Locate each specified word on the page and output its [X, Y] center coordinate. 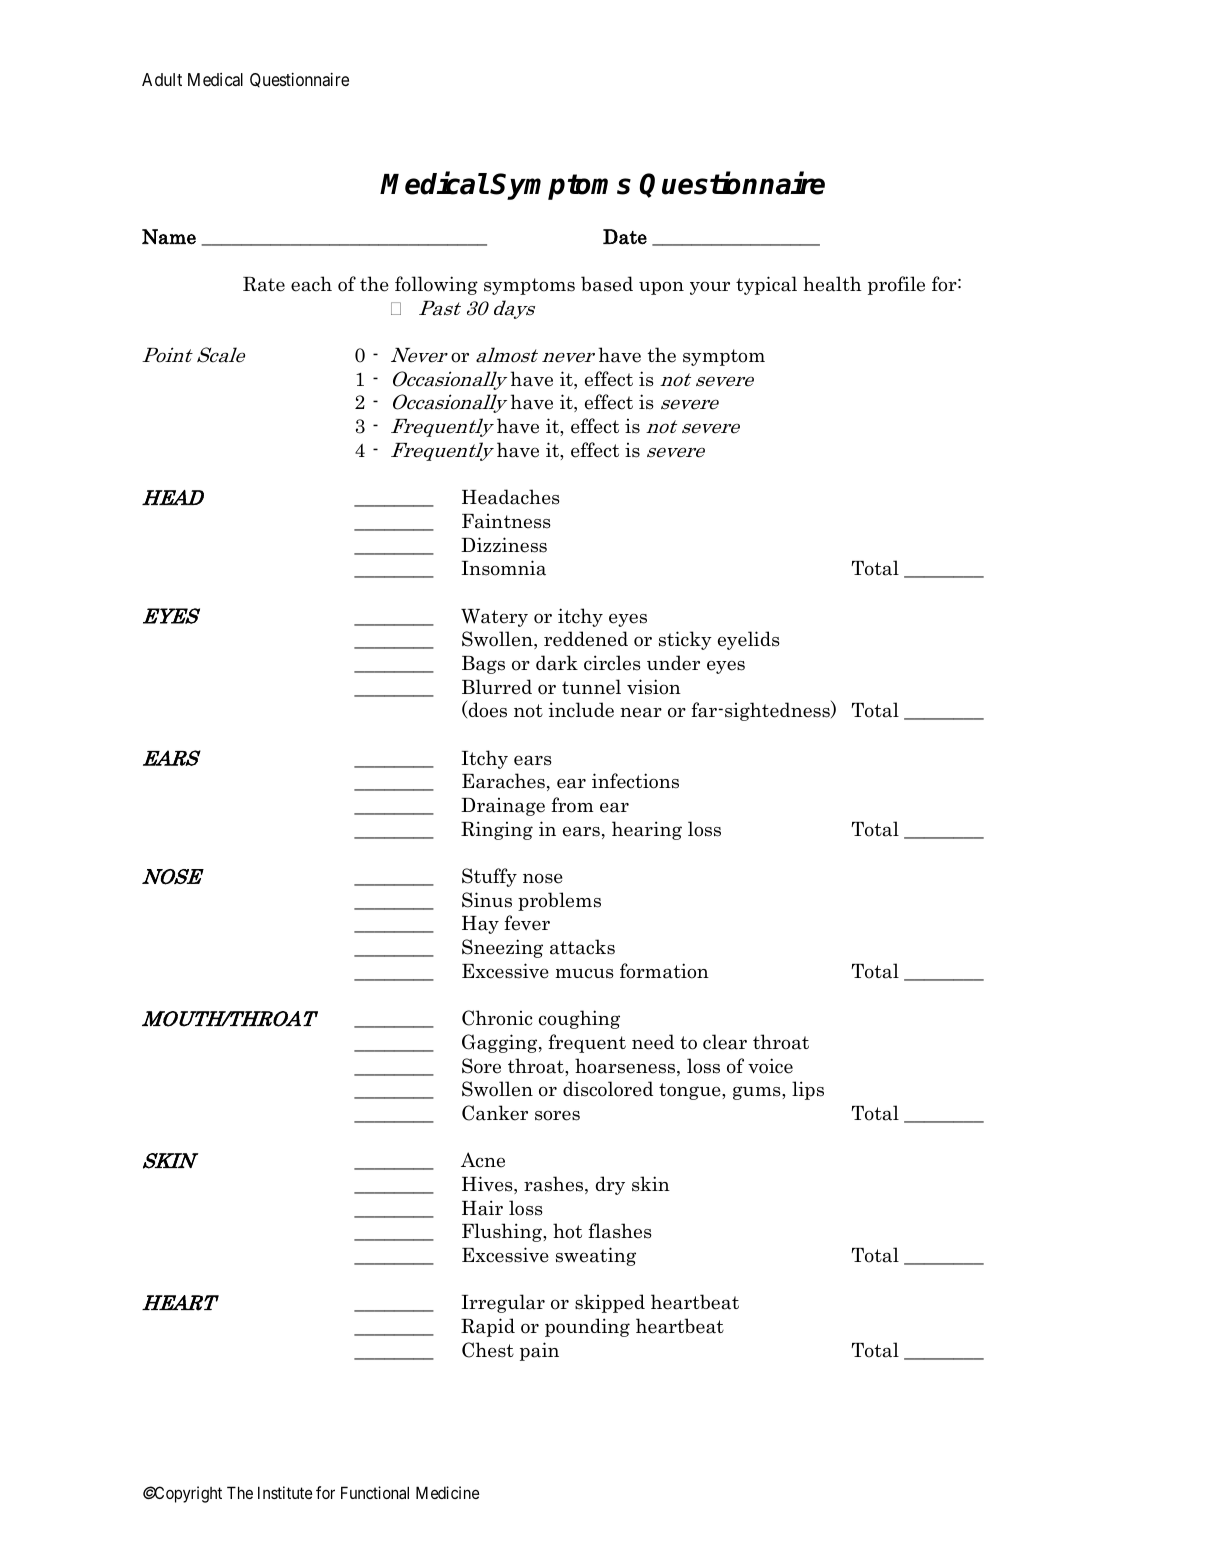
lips [808, 1090]
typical [766, 285]
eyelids [749, 640]
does [486, 709]
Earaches [503, 781]
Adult [162, 79]
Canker [495, 1113]
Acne [483, 1160]
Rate [264, 284]
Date [625, 237]
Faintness [506, 521]
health [832, 284]
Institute [285, 1492]
